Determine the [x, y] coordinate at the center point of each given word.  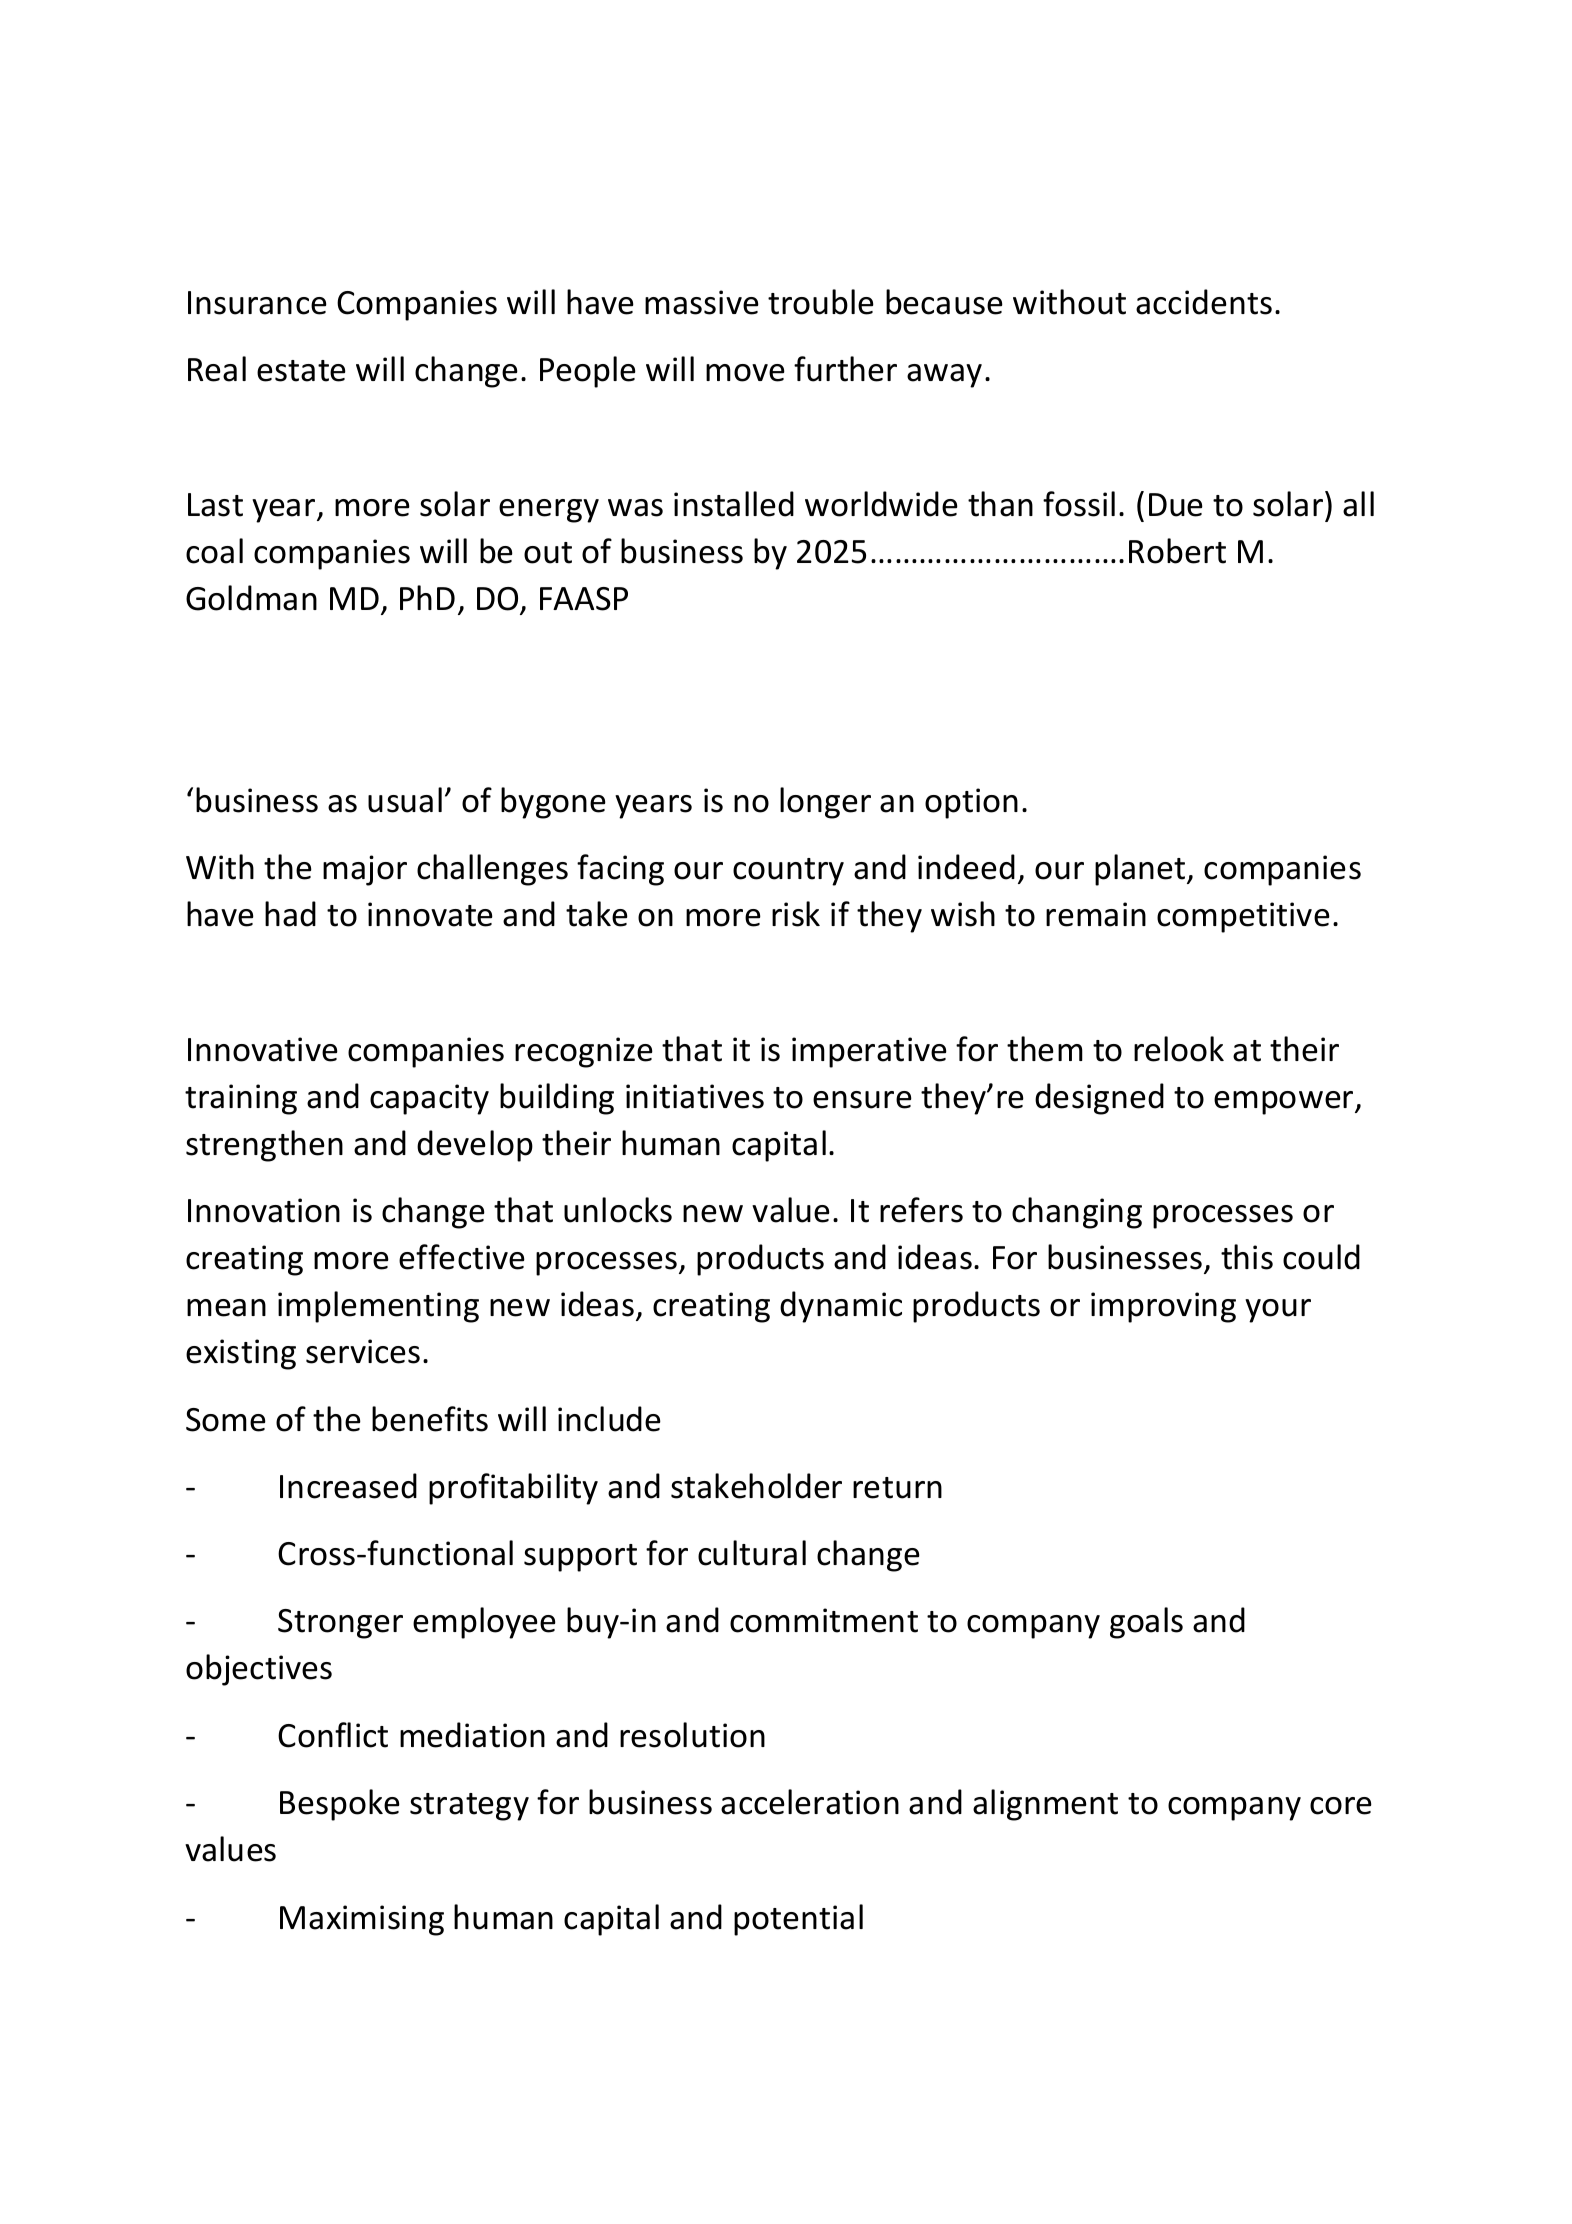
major [365, 870]
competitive [1243, 917]
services [363, 1351]
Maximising [362, 1920]
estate [301, 371]
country [788, 872]
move [745, 373]
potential [798, 1920]
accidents [1204, 302]
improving [1163, 1307]
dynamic [841, 1307]
